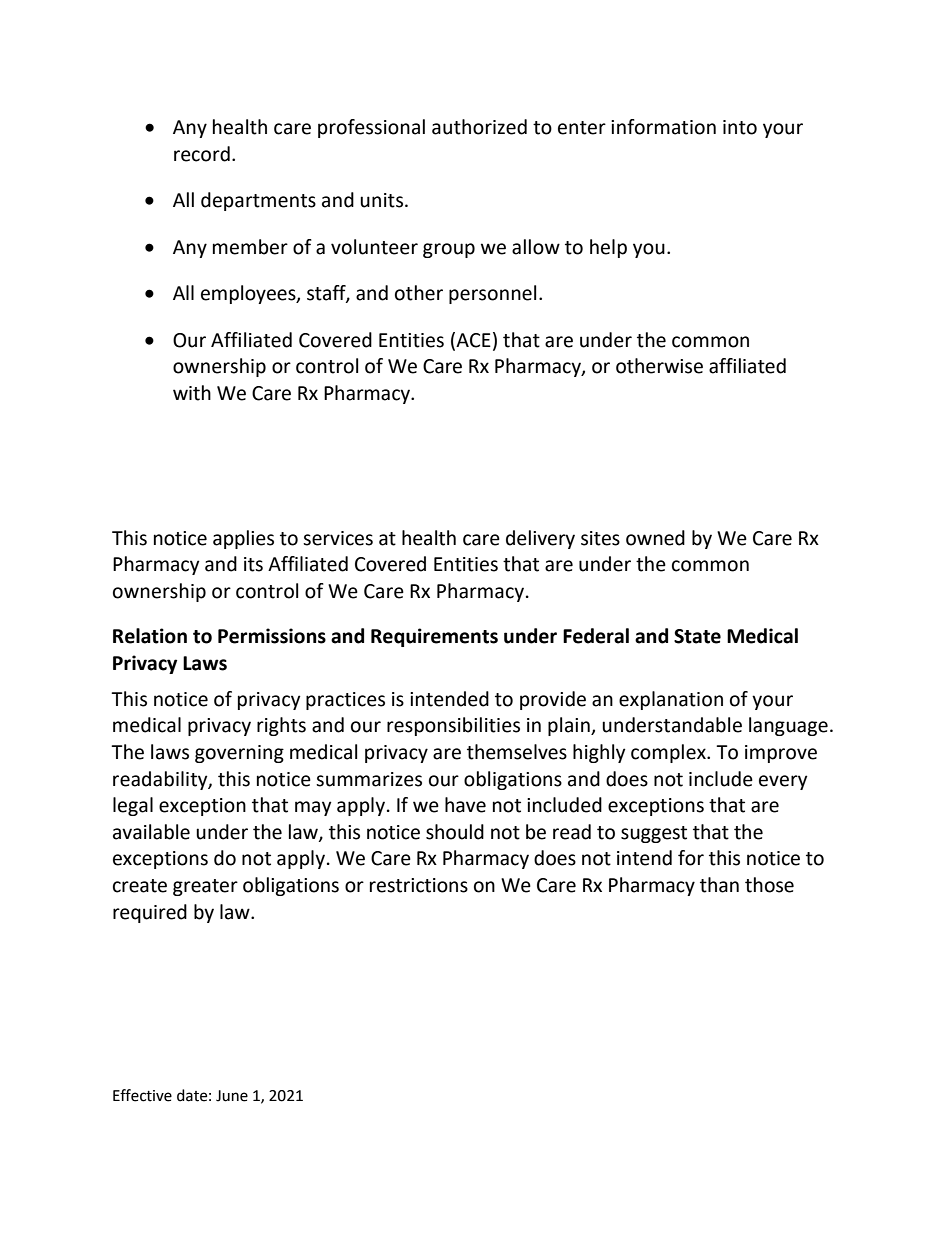 This screenshot has width=952, height=1233. I want to click on authorized, so click(479, 127).
